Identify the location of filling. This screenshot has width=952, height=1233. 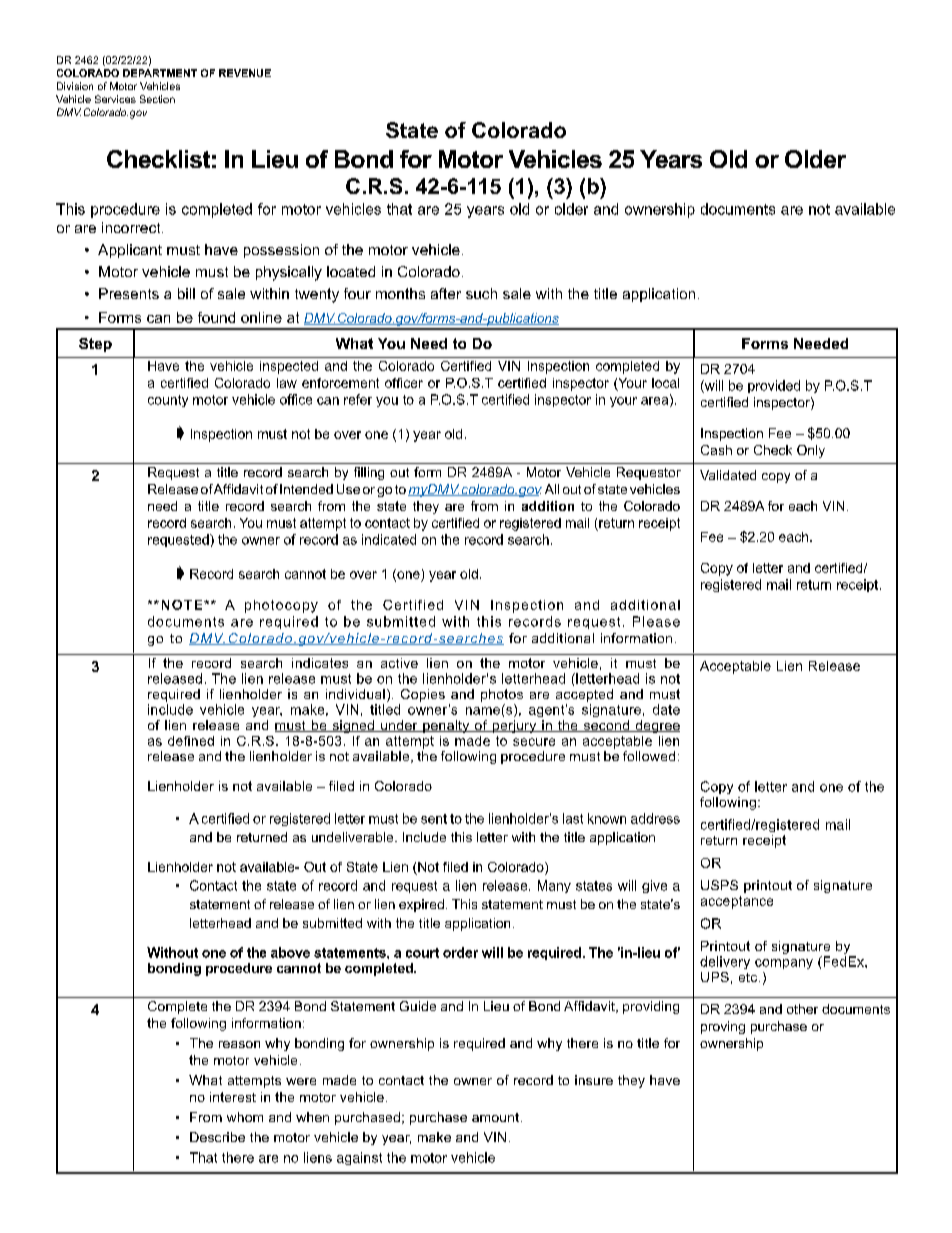
(369, 473).
